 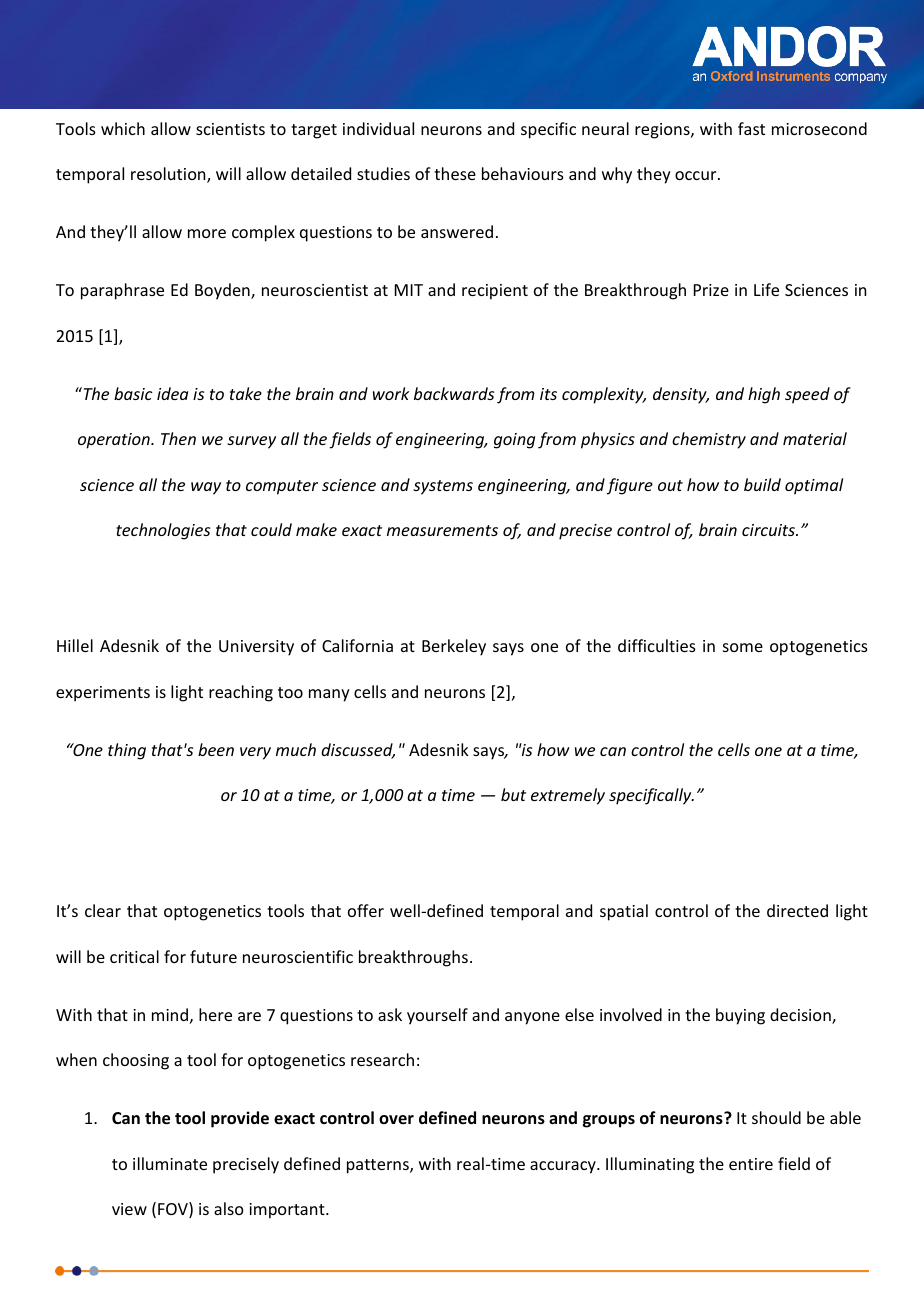 I want to click on directed, so click(x=797, y=910).
